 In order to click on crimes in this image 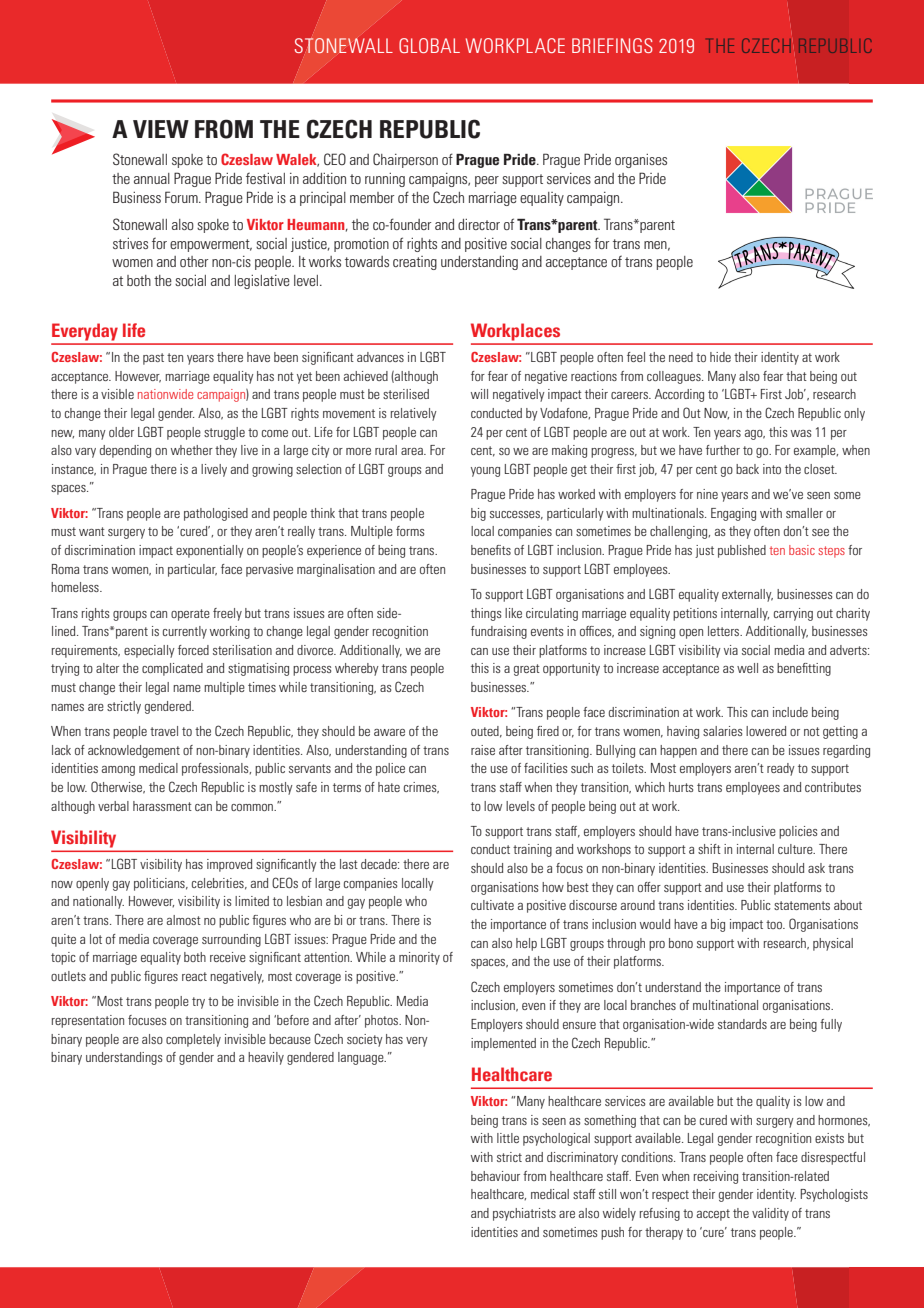, I will do `click(421, 788)`.
